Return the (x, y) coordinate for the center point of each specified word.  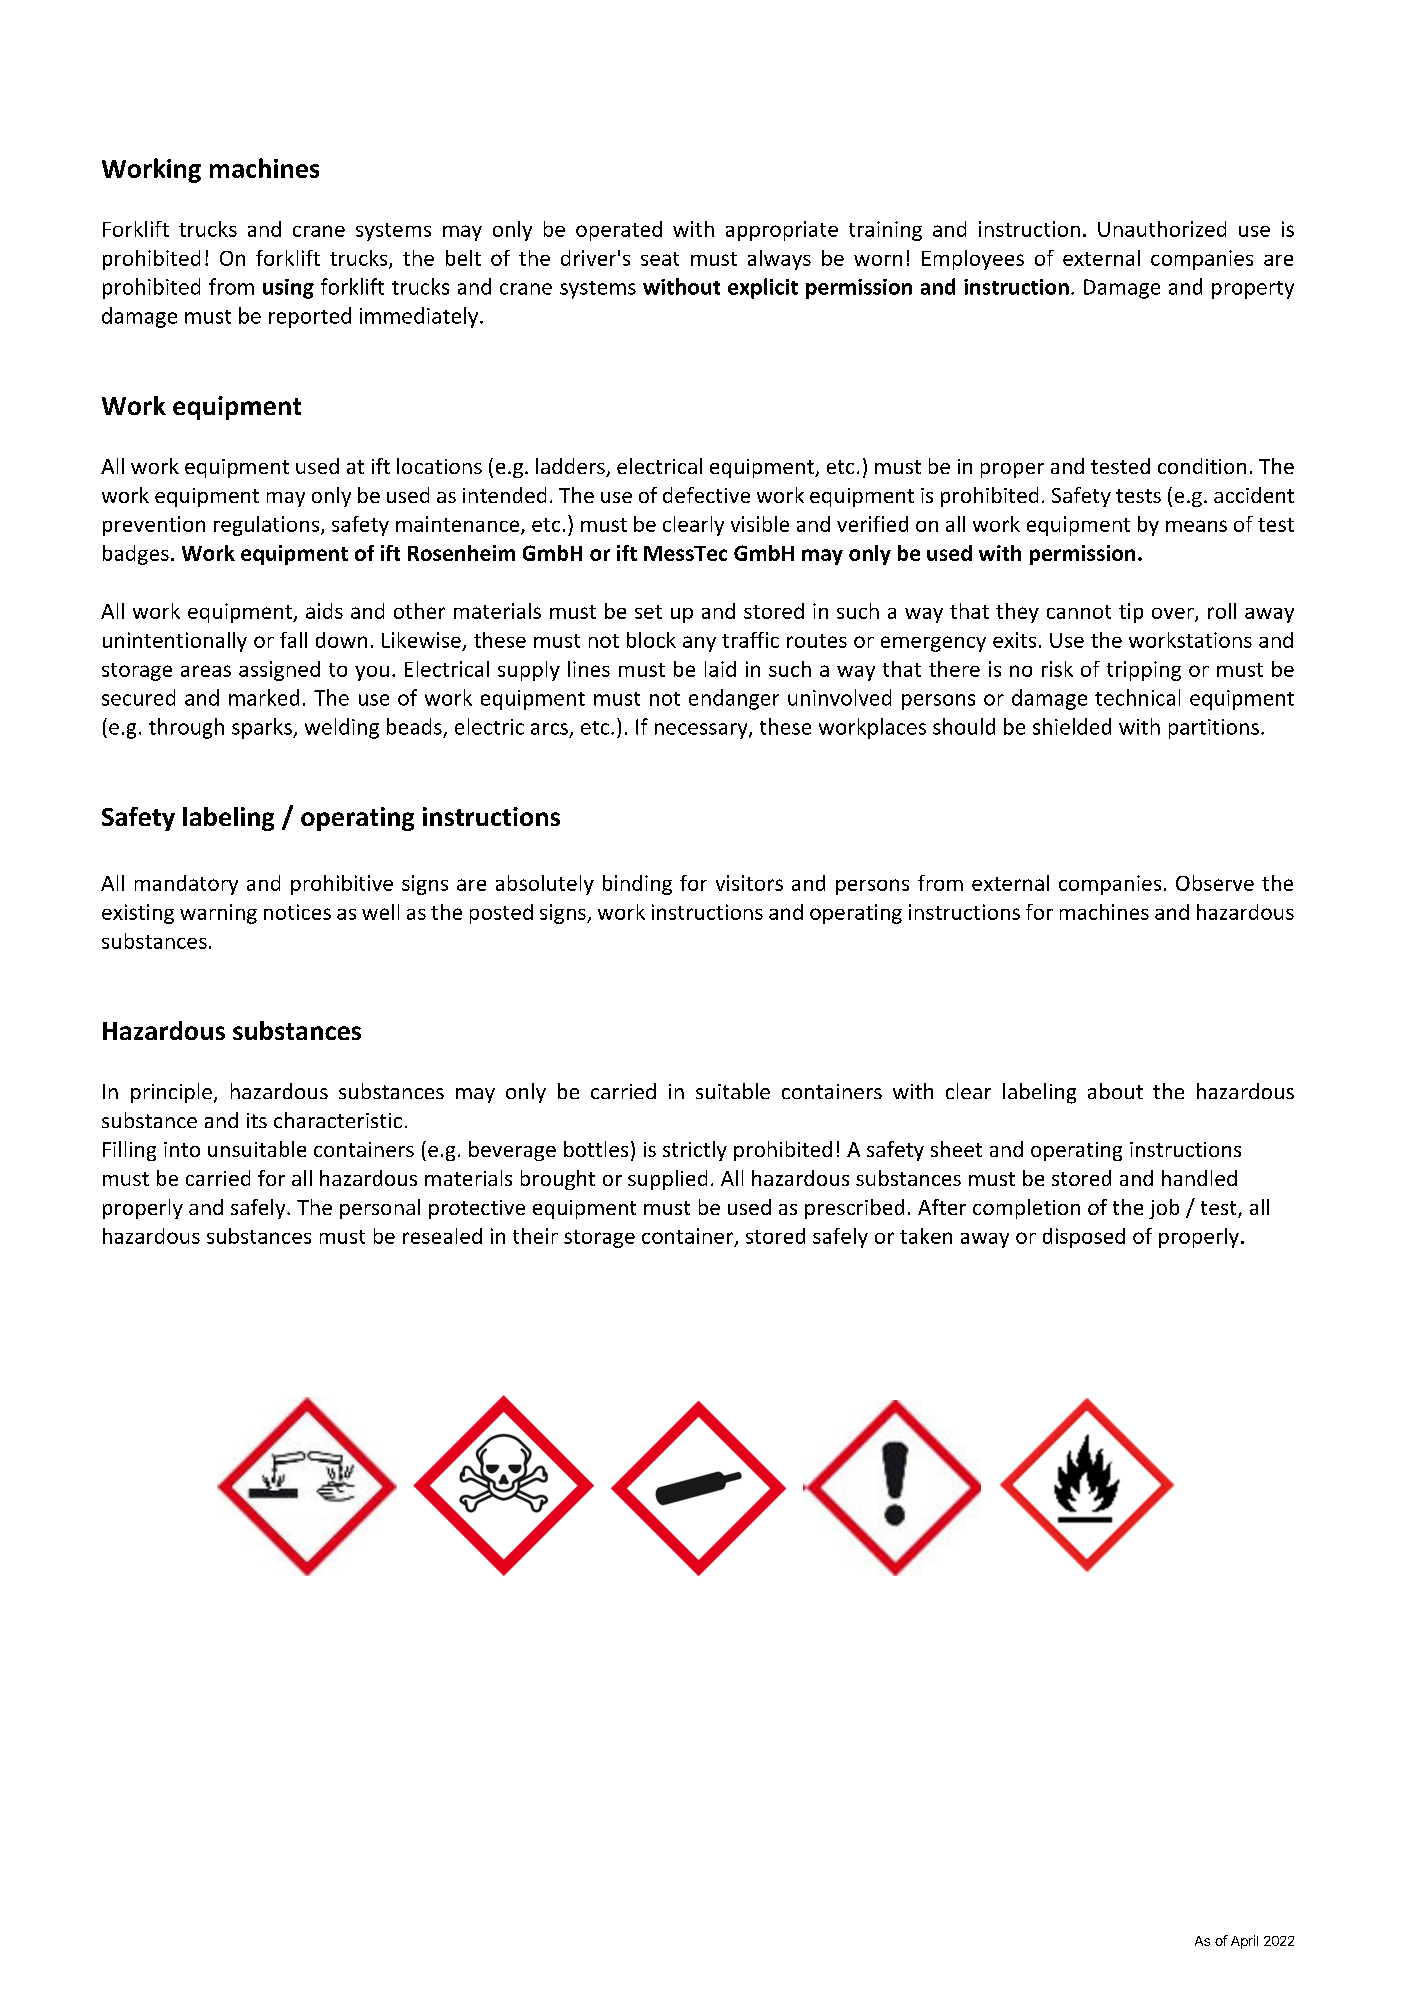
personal (380, 1209)
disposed (1084, 1238)
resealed (442, 1236)
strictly (695, 1151)
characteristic (338, 1120)
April (1244, 1942)
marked (264, 697)
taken (926, 1236)
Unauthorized (1162, 229)
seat (660, 259)
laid (720, 669)
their (535, 1236)
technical (1137, 697)
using (288, 289)
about (1115, 1091)
